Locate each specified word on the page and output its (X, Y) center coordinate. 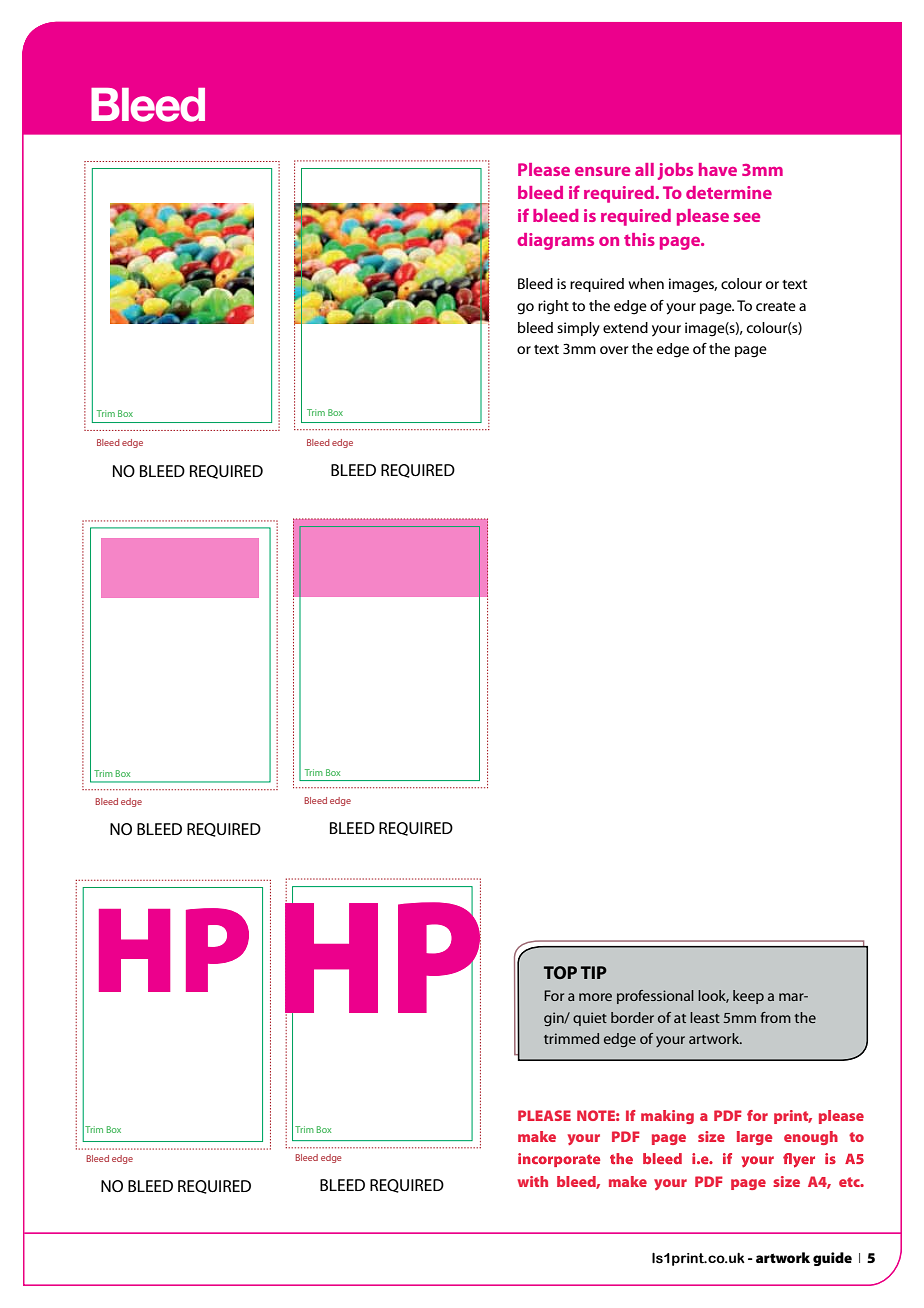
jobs (675, 171)
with (533, 1181)
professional (655, 997)
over (614, 350)
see (747, 217)
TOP (560, 972)
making (667, 1117)
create (776, 306)
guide (832, 1259)
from (775, 1017)
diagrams (555, 241)
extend (625, 327)
